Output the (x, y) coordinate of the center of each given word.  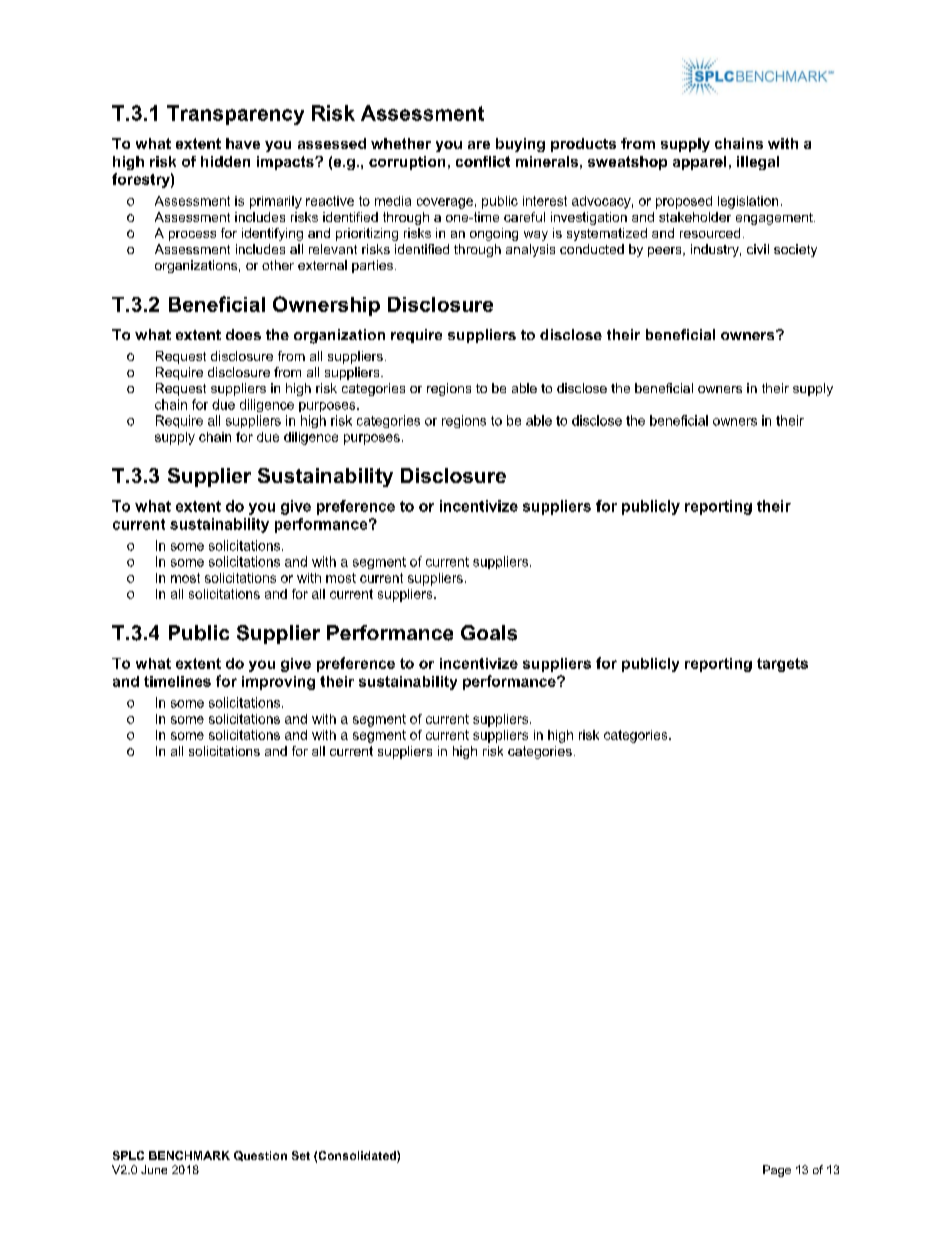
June (154, 1169)
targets (782, 665)
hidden (225, 161)
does (243, 334)
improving (278, 683)
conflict (483, 161)
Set (301, 1155)
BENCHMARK (189, 1155)
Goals (489, 633)
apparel (699, 163)
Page (777, 1171)
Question (260, 1156)
